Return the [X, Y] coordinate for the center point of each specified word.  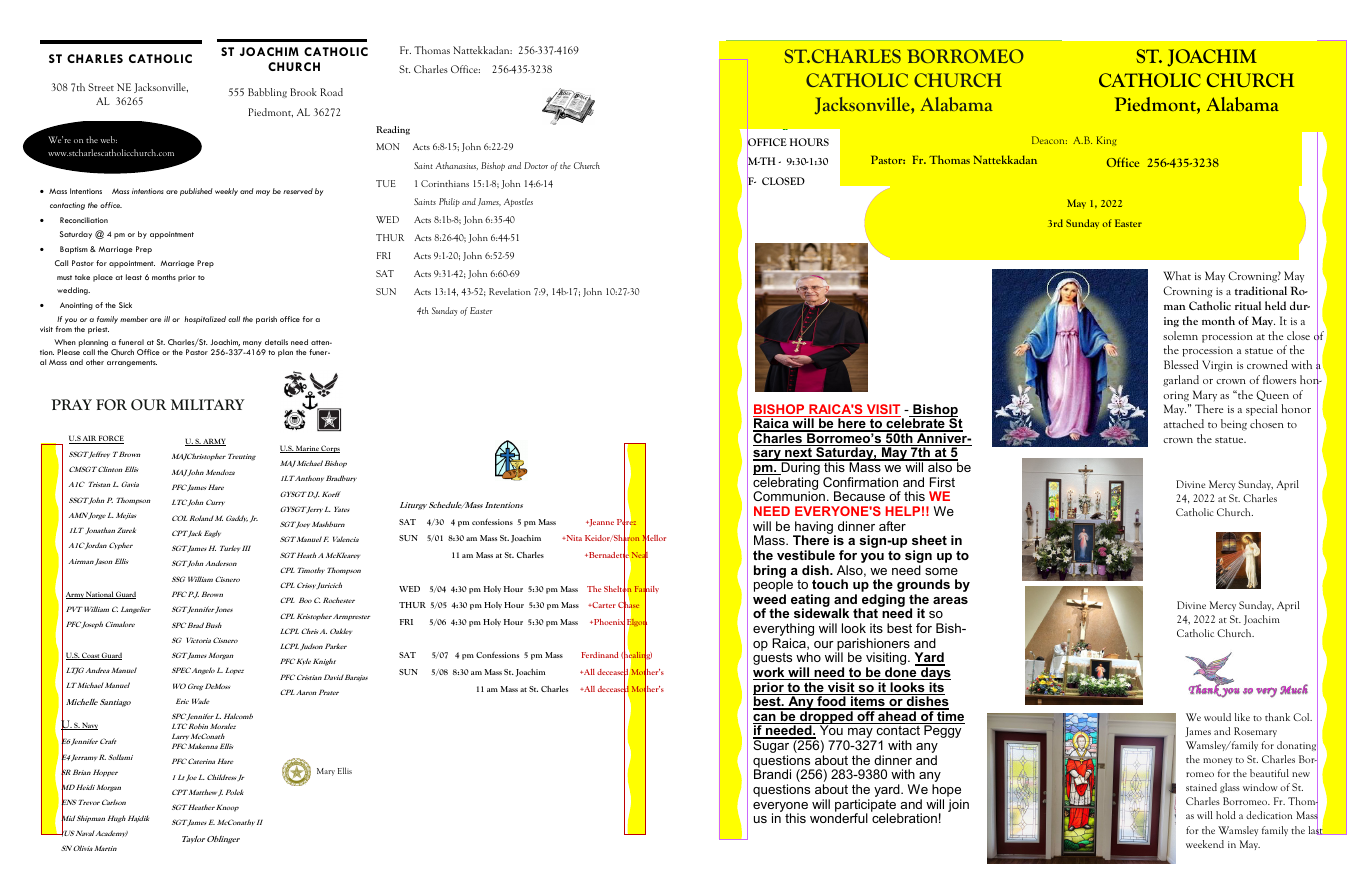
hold [1226, 815]
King [1106, 141]
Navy [89, 726]
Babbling [267, 93]
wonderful [839, 817]
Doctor [536, 165]
